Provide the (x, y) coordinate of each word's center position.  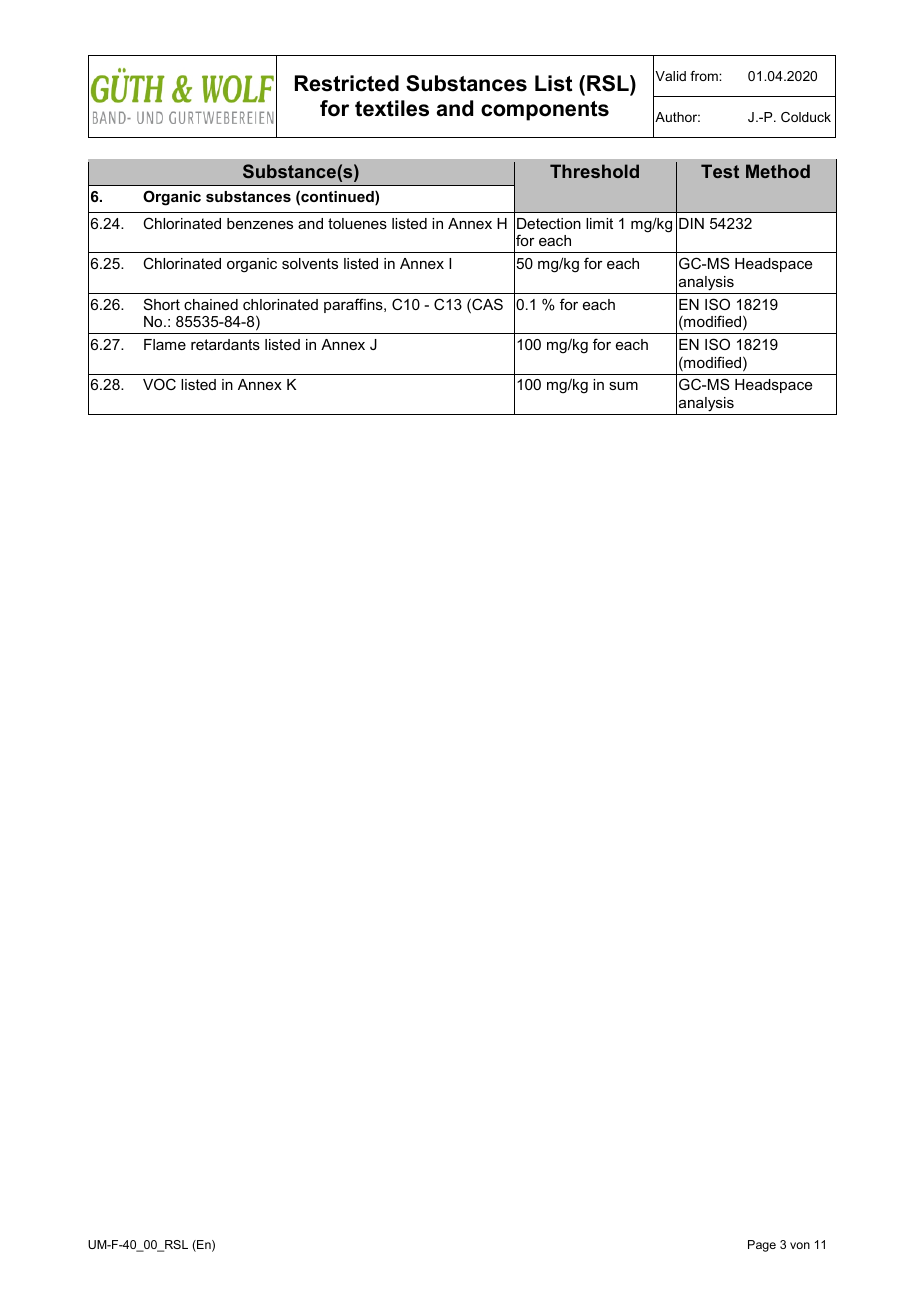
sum (623, 386)
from (705, 76)
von (800, 1245)
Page (762, 1246)
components (545, 111)
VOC (159, 384)
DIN (691, 223)
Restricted (347, 83)
